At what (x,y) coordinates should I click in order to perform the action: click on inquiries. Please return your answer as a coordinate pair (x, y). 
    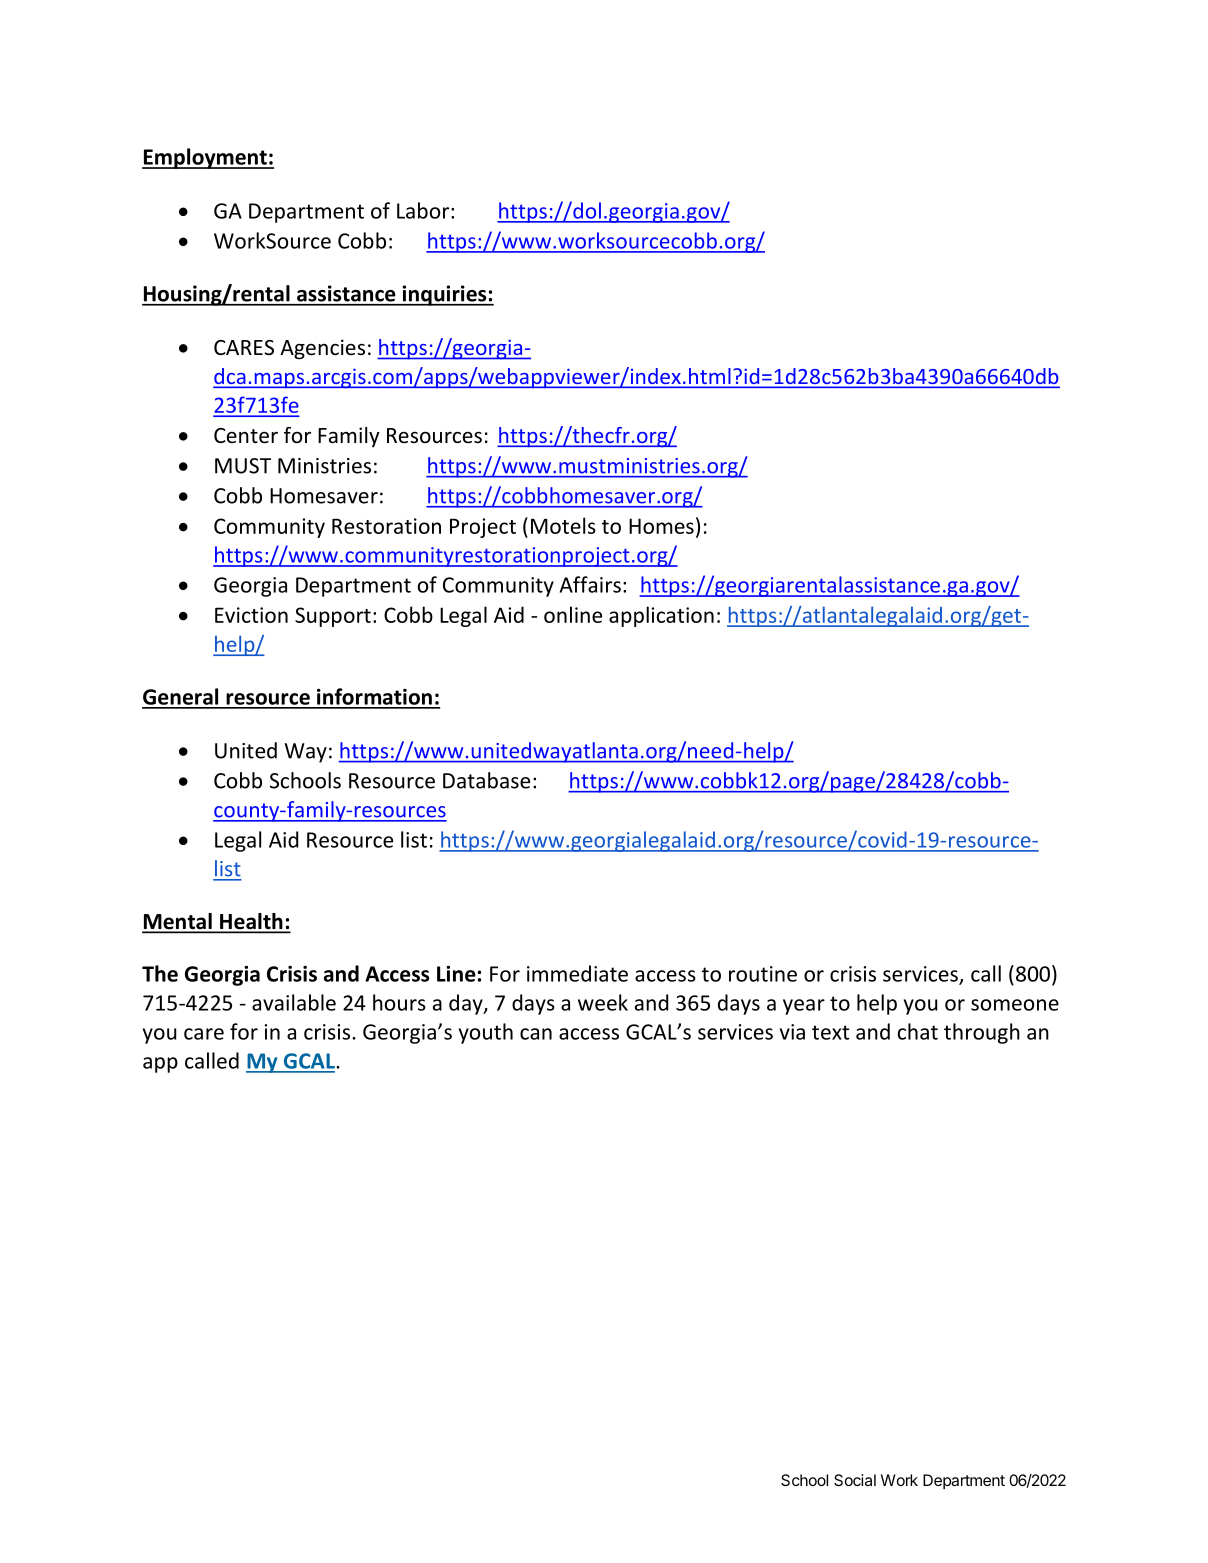
    Looking at the image, I should click on (444, 295).
